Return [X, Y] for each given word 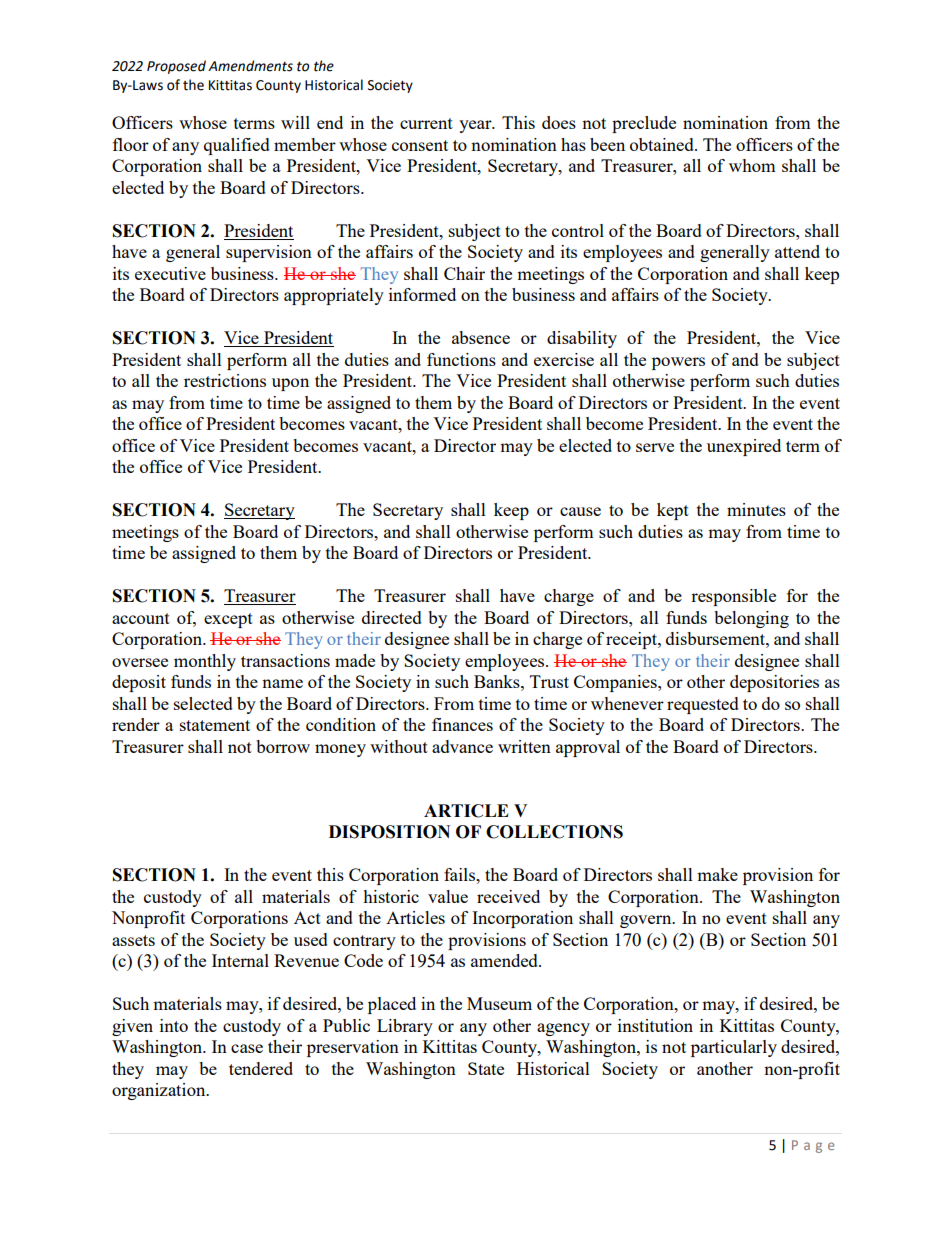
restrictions [225, 380]
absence [481, 337]
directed [392, 617]
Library [405, 1027]
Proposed [176, 67]
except [228, 620]
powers [678, 363]
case [247, 1048]
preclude [644, 124]
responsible [733, 597]
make [717, 874]
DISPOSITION [389, 832]
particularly [734, 1048]
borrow [283, 746]
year [476, 126]
